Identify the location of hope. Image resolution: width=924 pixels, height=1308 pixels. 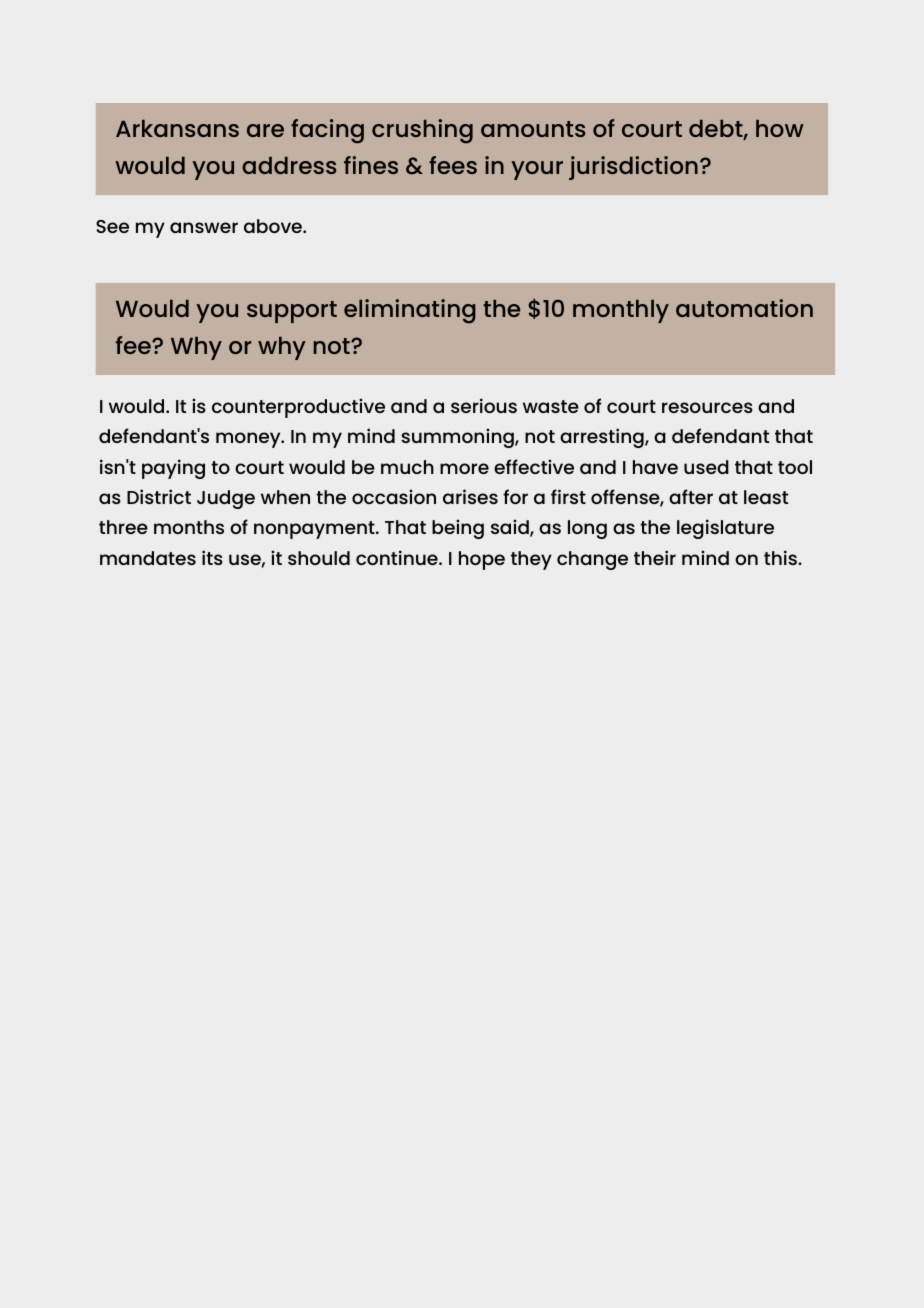
(482, 560).
